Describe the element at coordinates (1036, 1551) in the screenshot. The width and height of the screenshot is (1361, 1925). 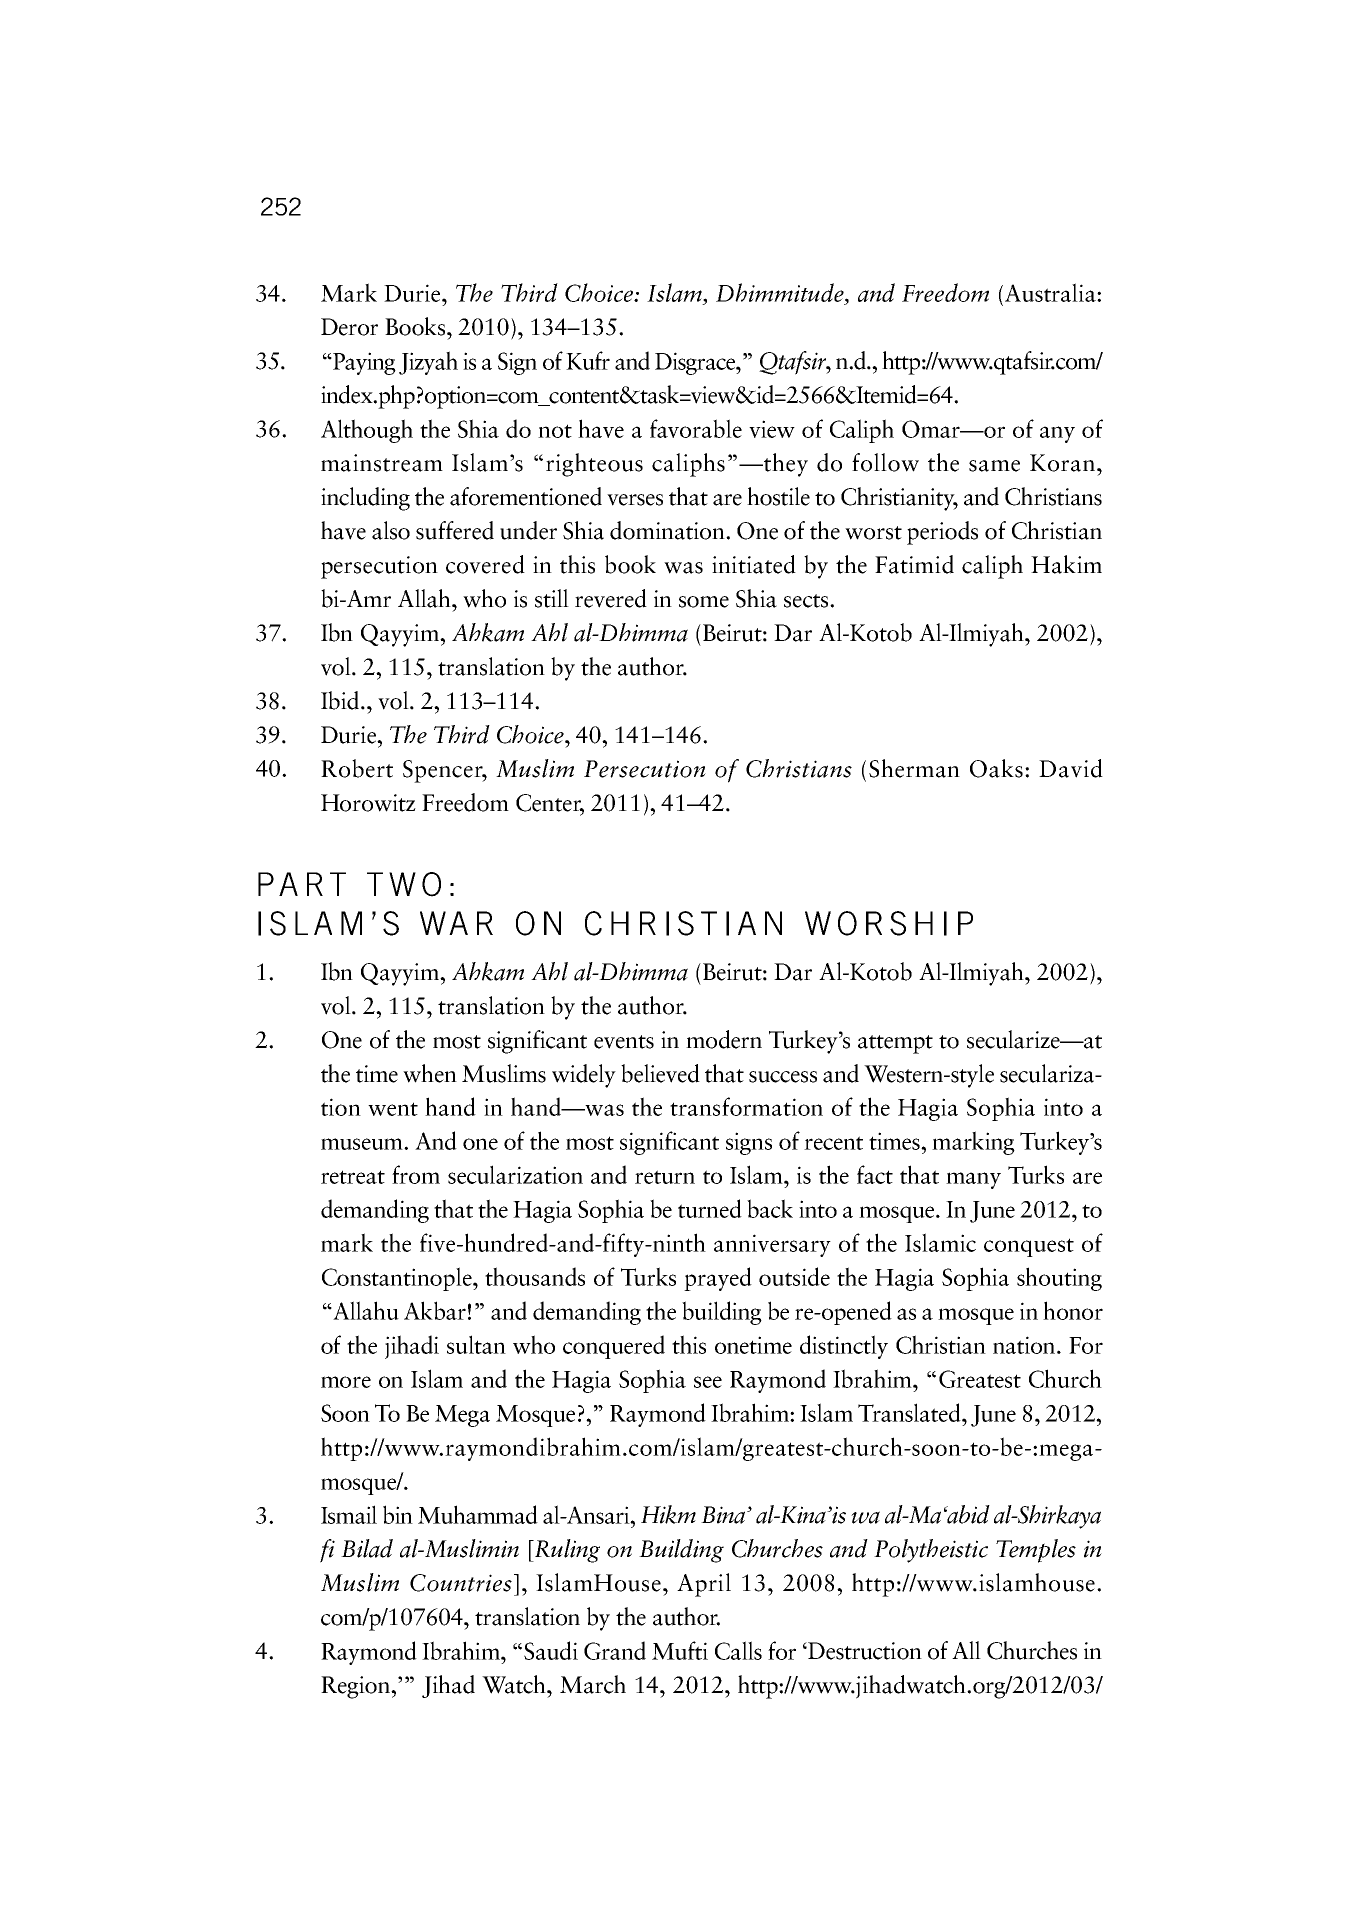
I see `Temples` at that location.
